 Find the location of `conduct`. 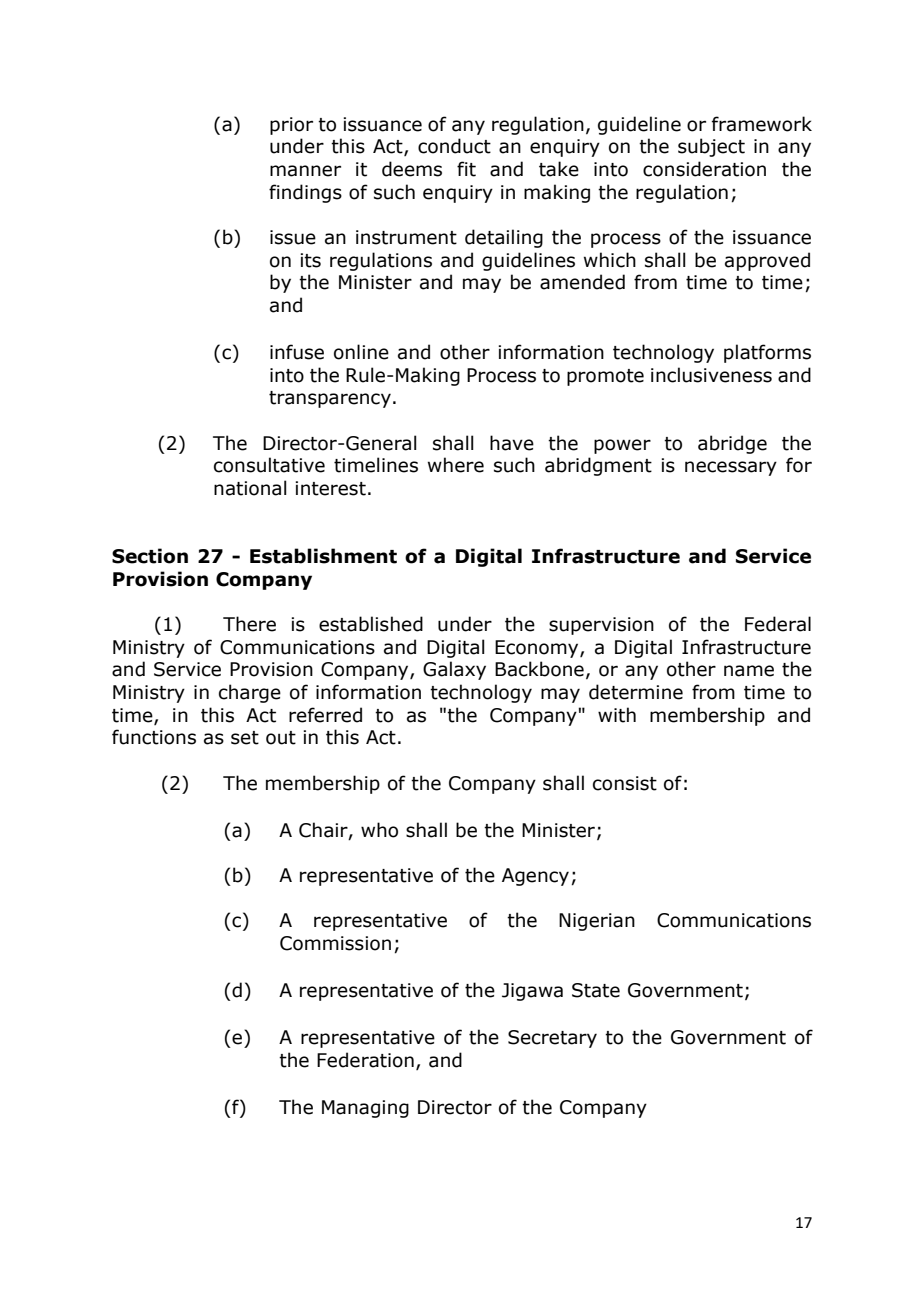

conduct is located at coordinates (454, 146).
